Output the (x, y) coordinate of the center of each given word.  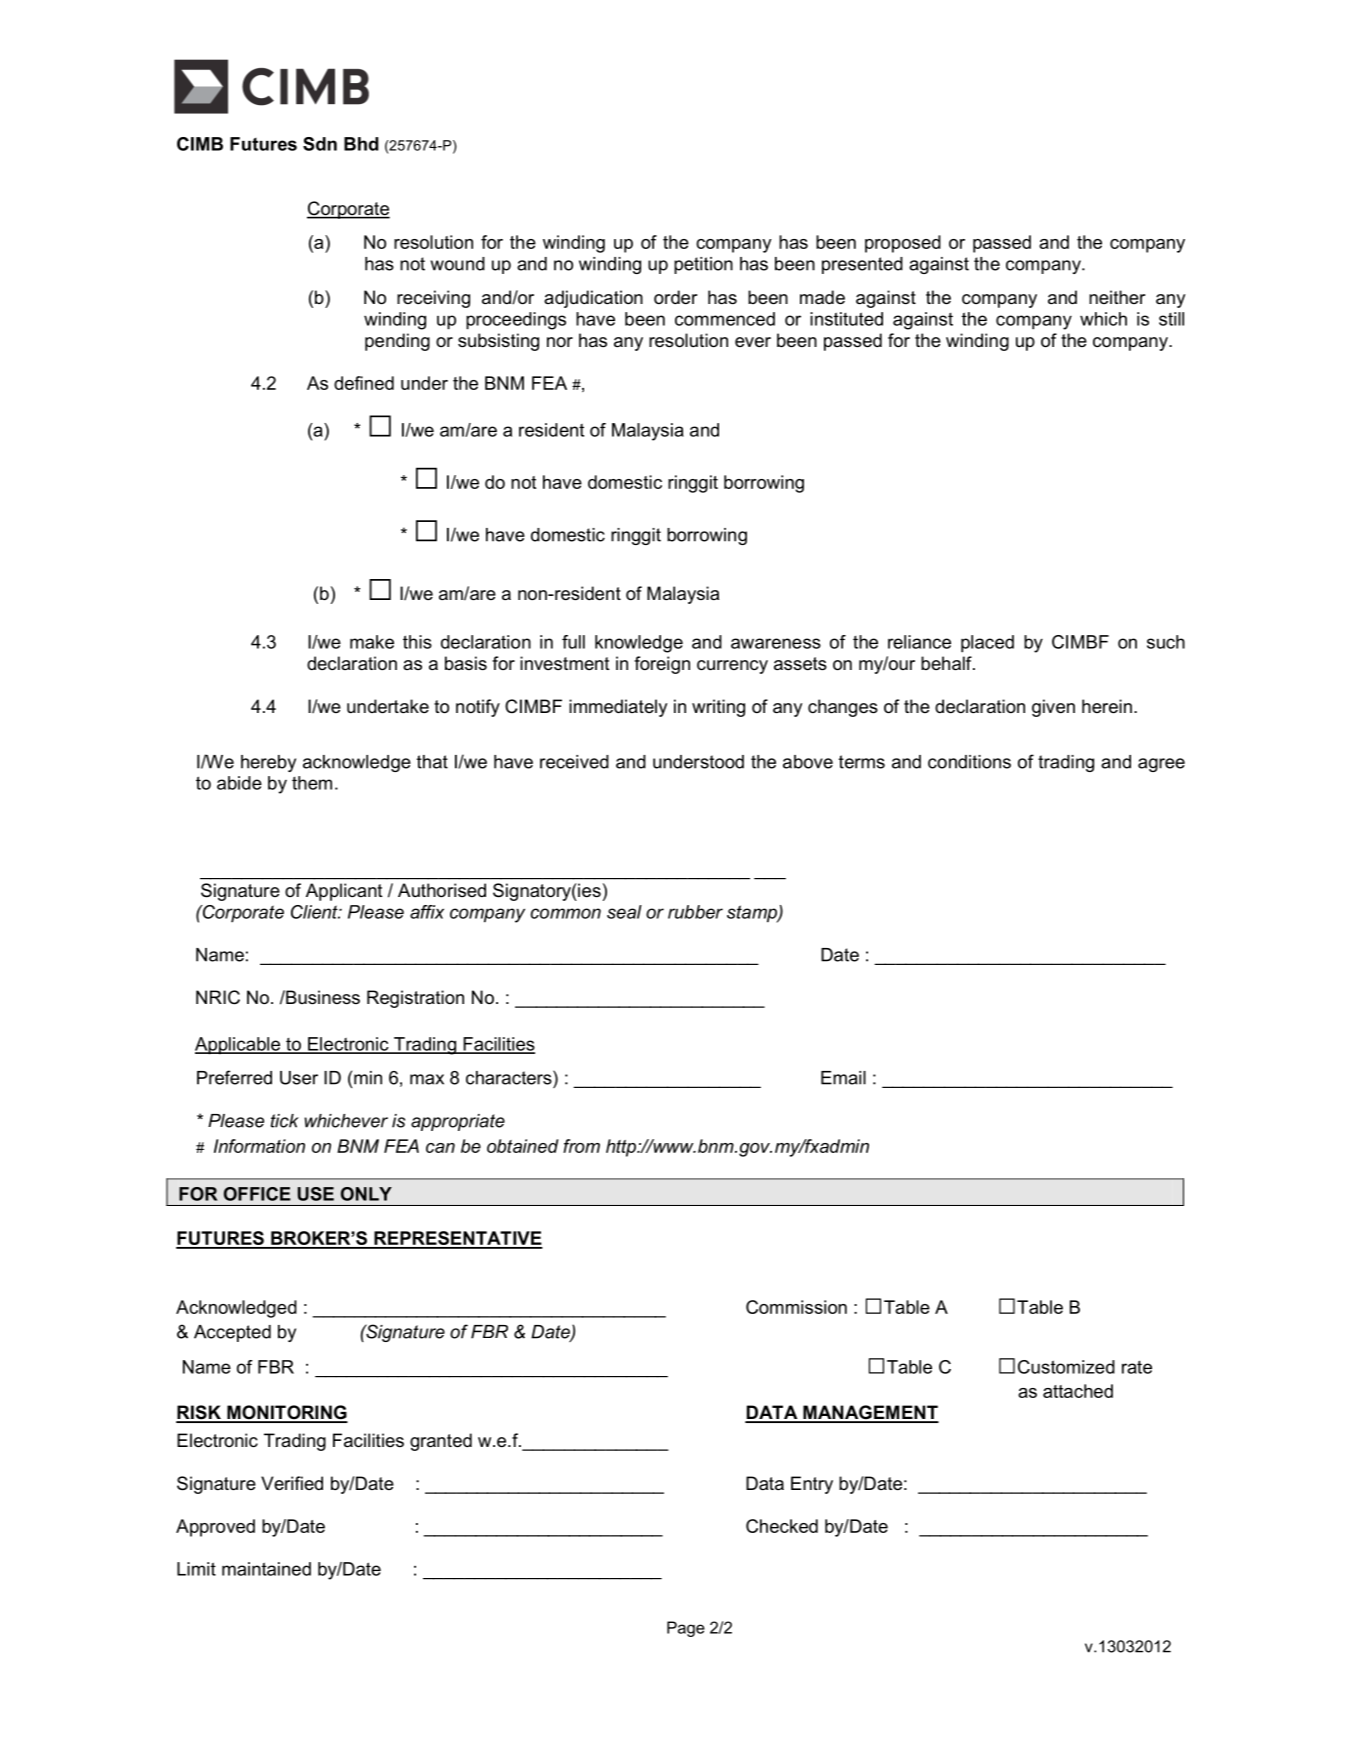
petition (703, 265)
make (372, 642)
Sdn (320, 144)
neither (1117, 297)
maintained (266, 1569)
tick (285, 1121)
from (581, 1146)
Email (843, 1078)
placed (987, 644)
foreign (662, 665)
